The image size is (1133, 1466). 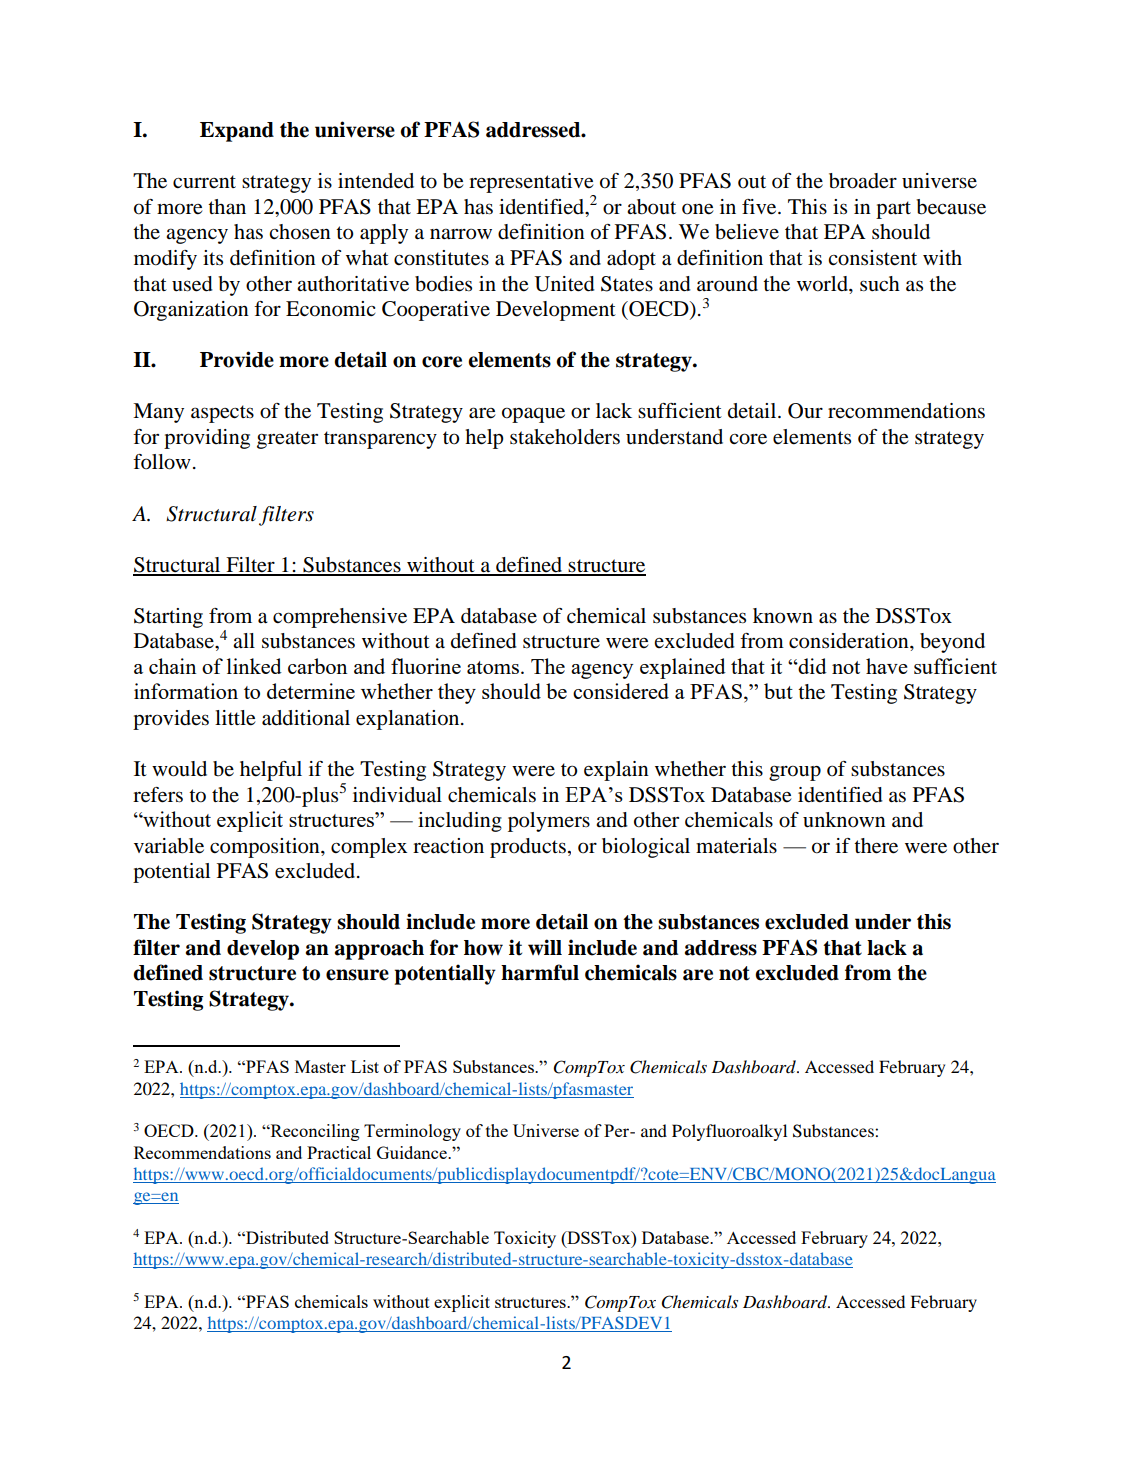 What do you see at coordinates (876, 846) in the page?
I see `there` at bounding box center [876, 846].
